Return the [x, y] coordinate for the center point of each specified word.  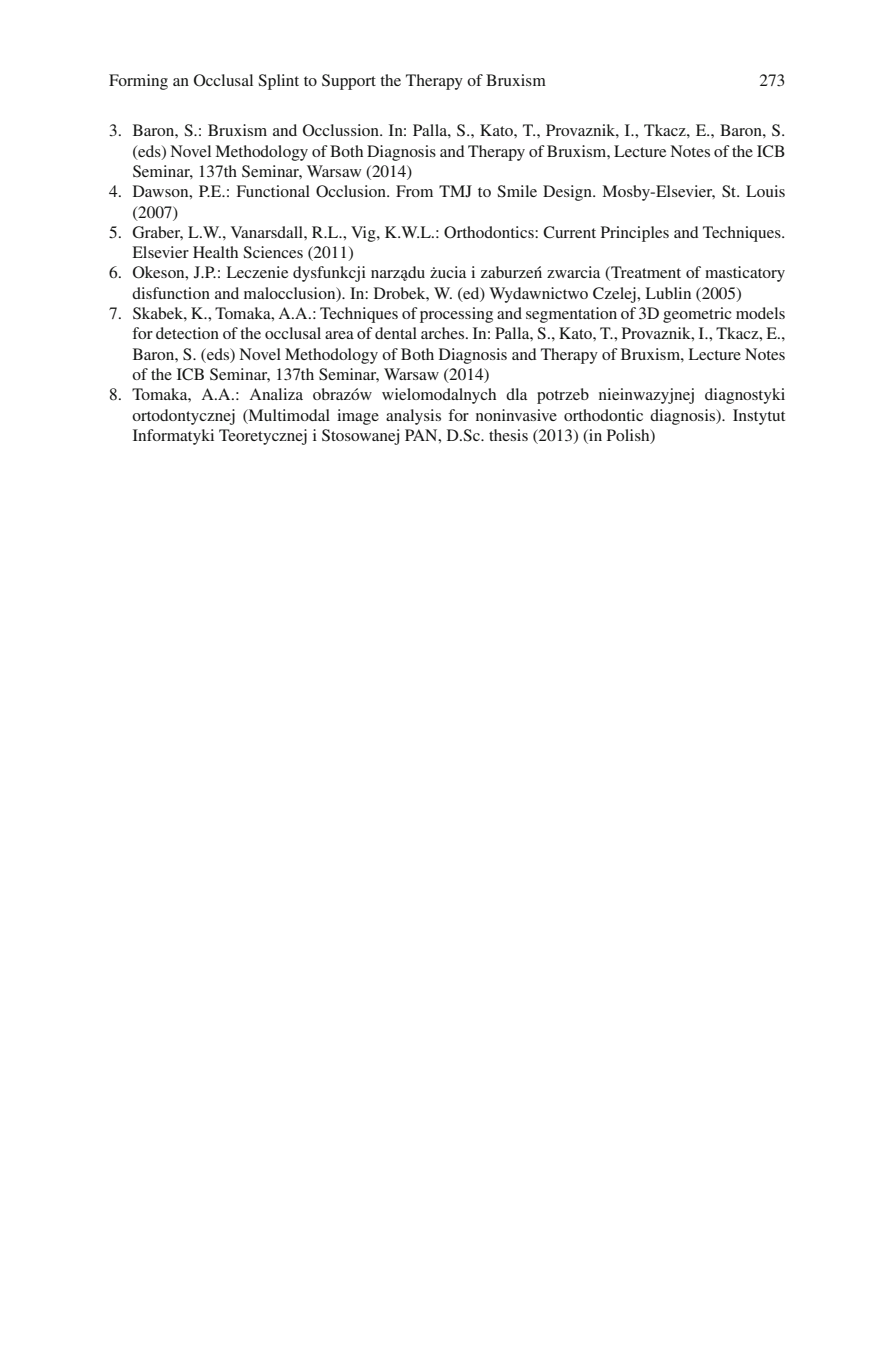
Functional [273, 191]
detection [187, 333]
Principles [635, 234]
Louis [765, 191]
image [358, 417]
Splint [278, 82]
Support [349, 82]
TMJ [455, 191]
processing [456, 315]
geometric [697, 315]
